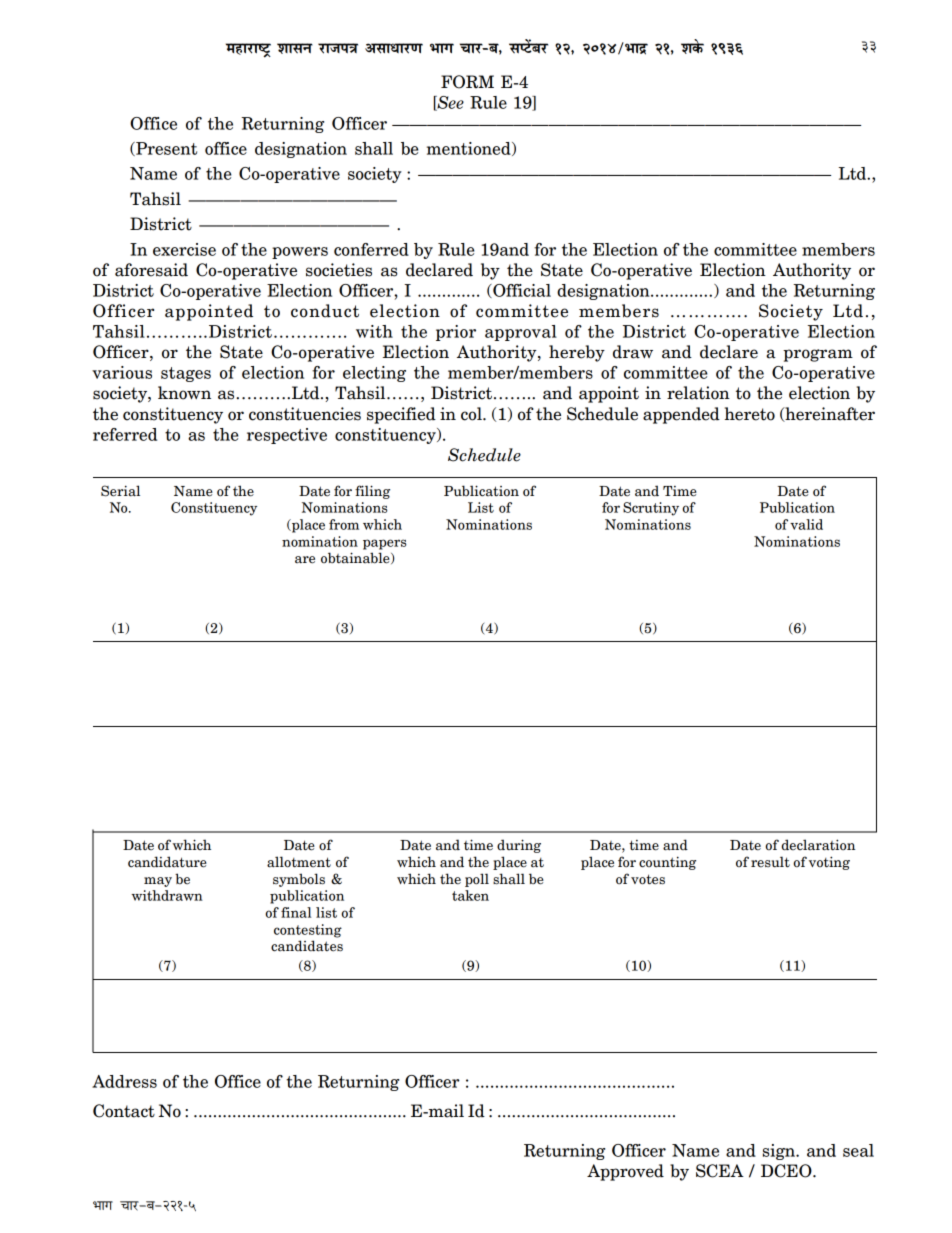  What do you see at coordinates (165, 149) in the page?
I see `Present` at bounding box center [165, 149].
